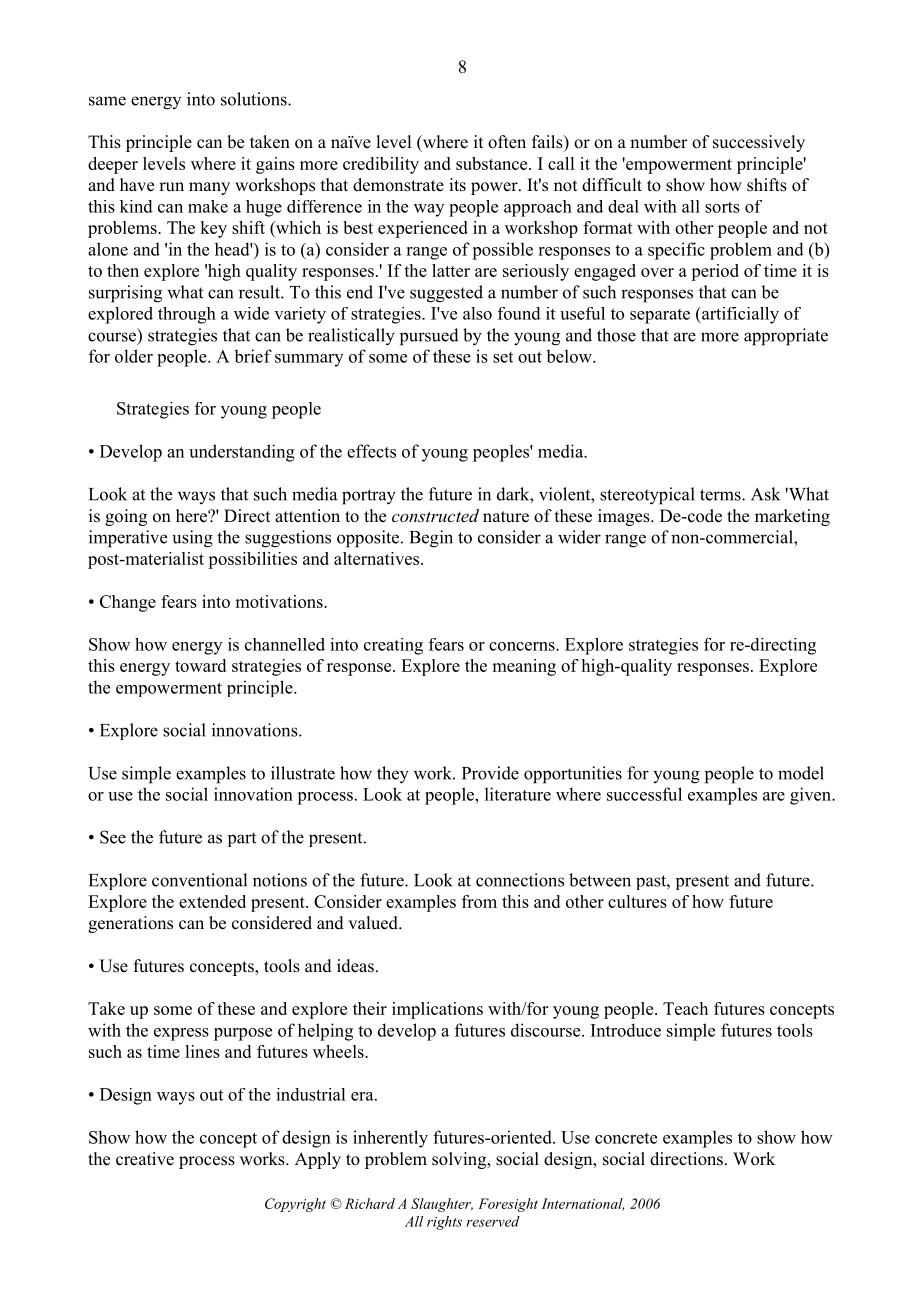 Image resolution: width=924 pixels, height=1308 pixels. I want to click on meaning, so click(524, 667).
